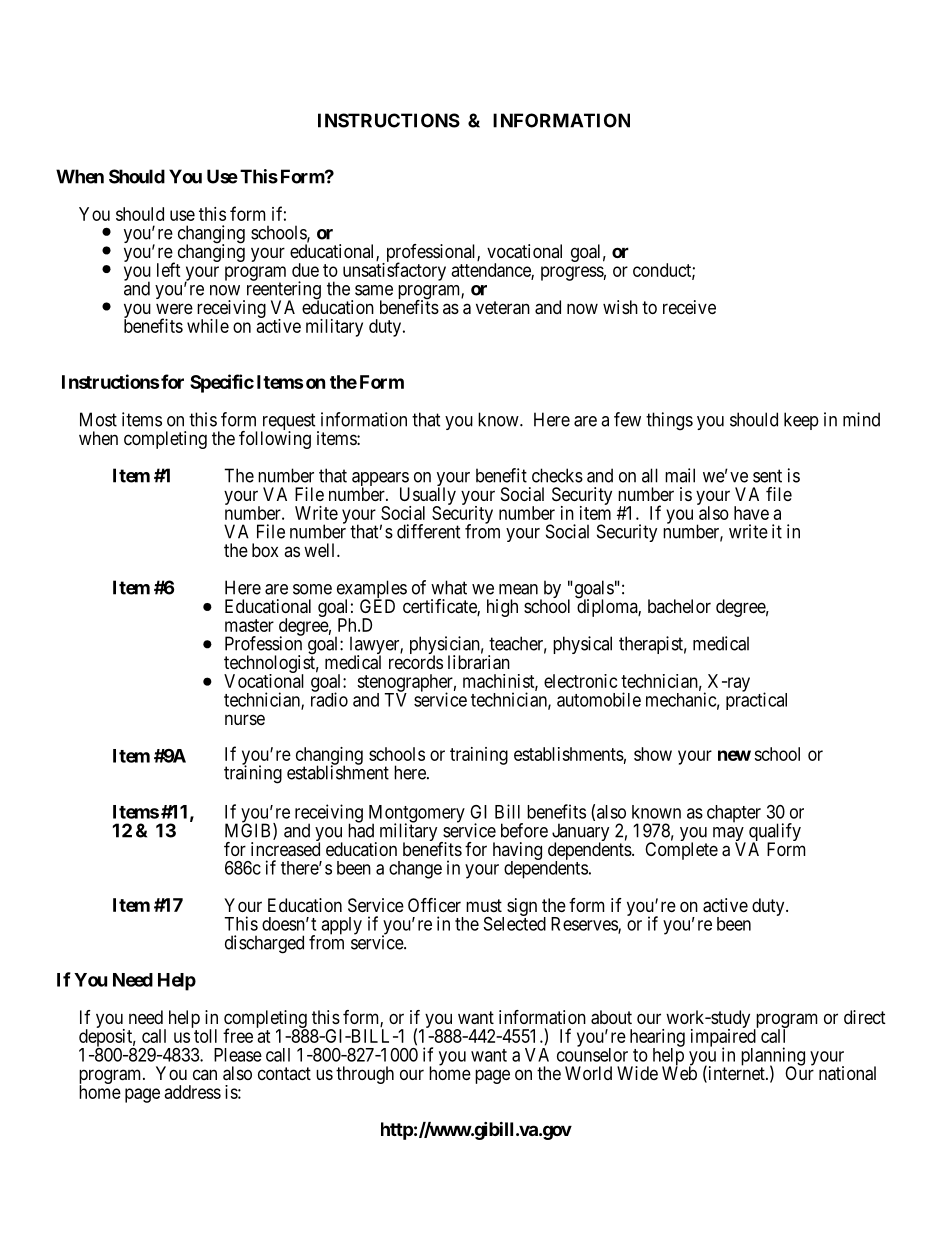 The height and width of the screenshot is (1233, 952). I want to click on can, so click(205, 1074).
